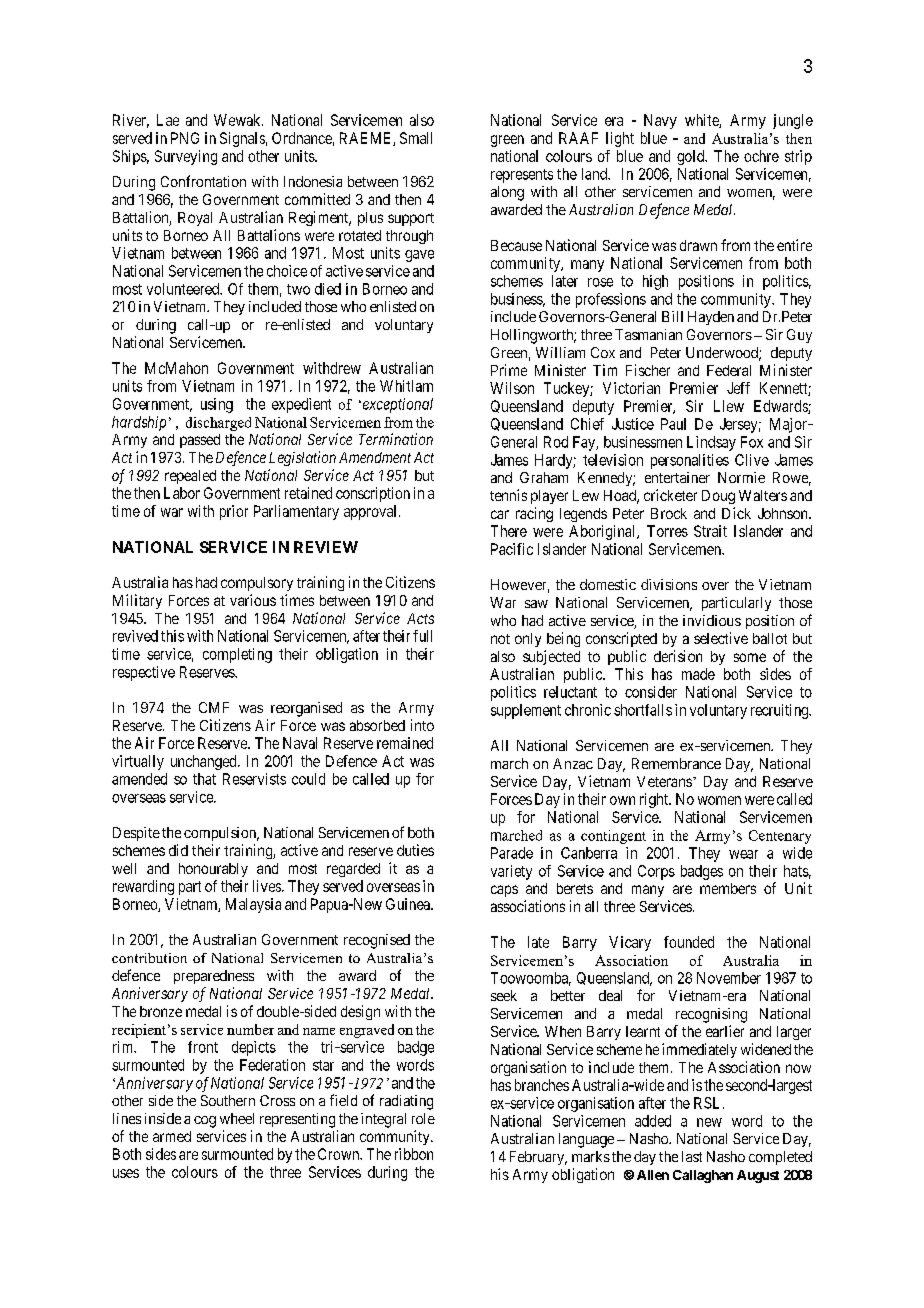 This screenshot has height=1308, width=924. I want to click on compulsion, so click(221, 834).
